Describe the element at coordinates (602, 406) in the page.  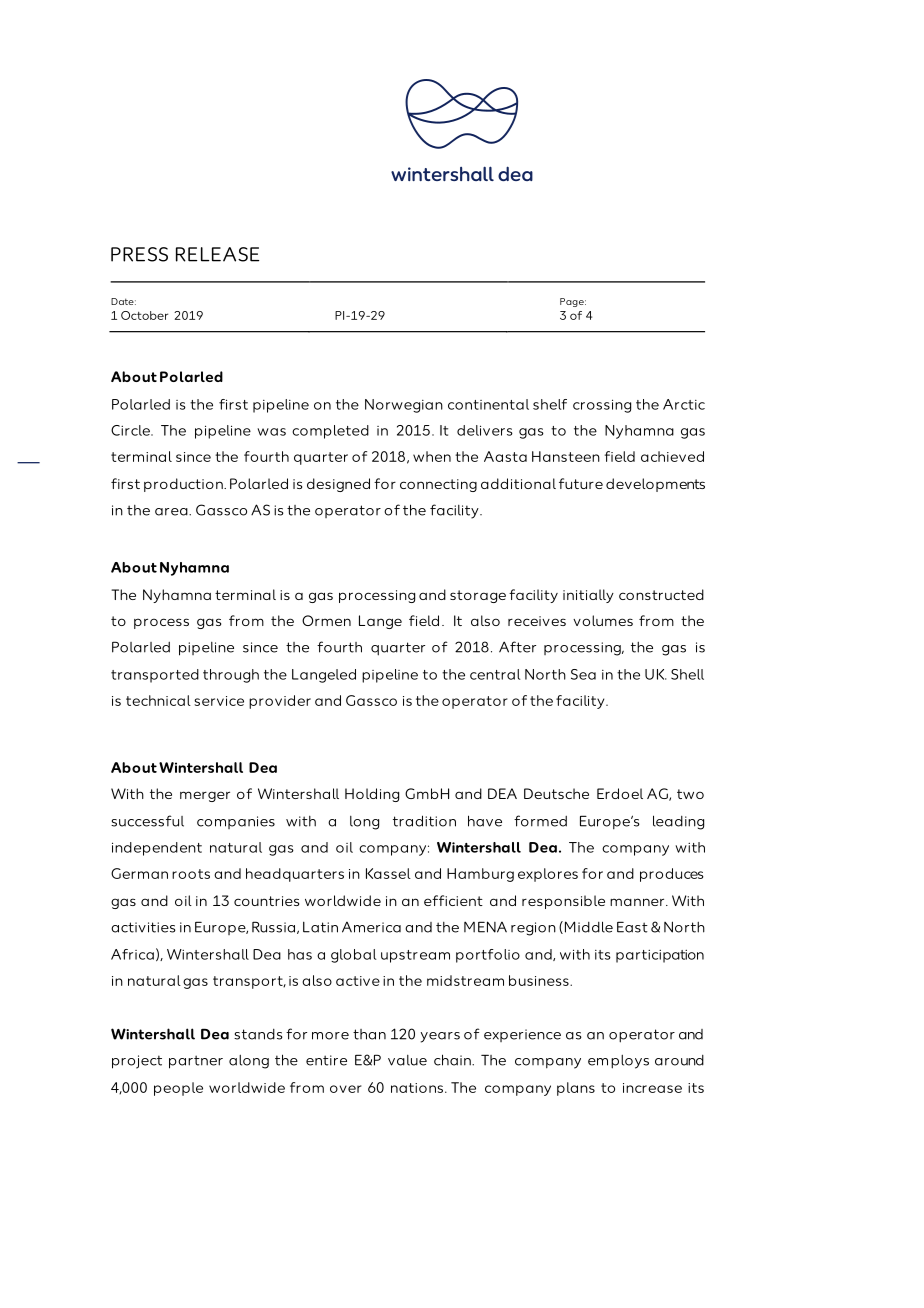
I see `crossing` at that location.
